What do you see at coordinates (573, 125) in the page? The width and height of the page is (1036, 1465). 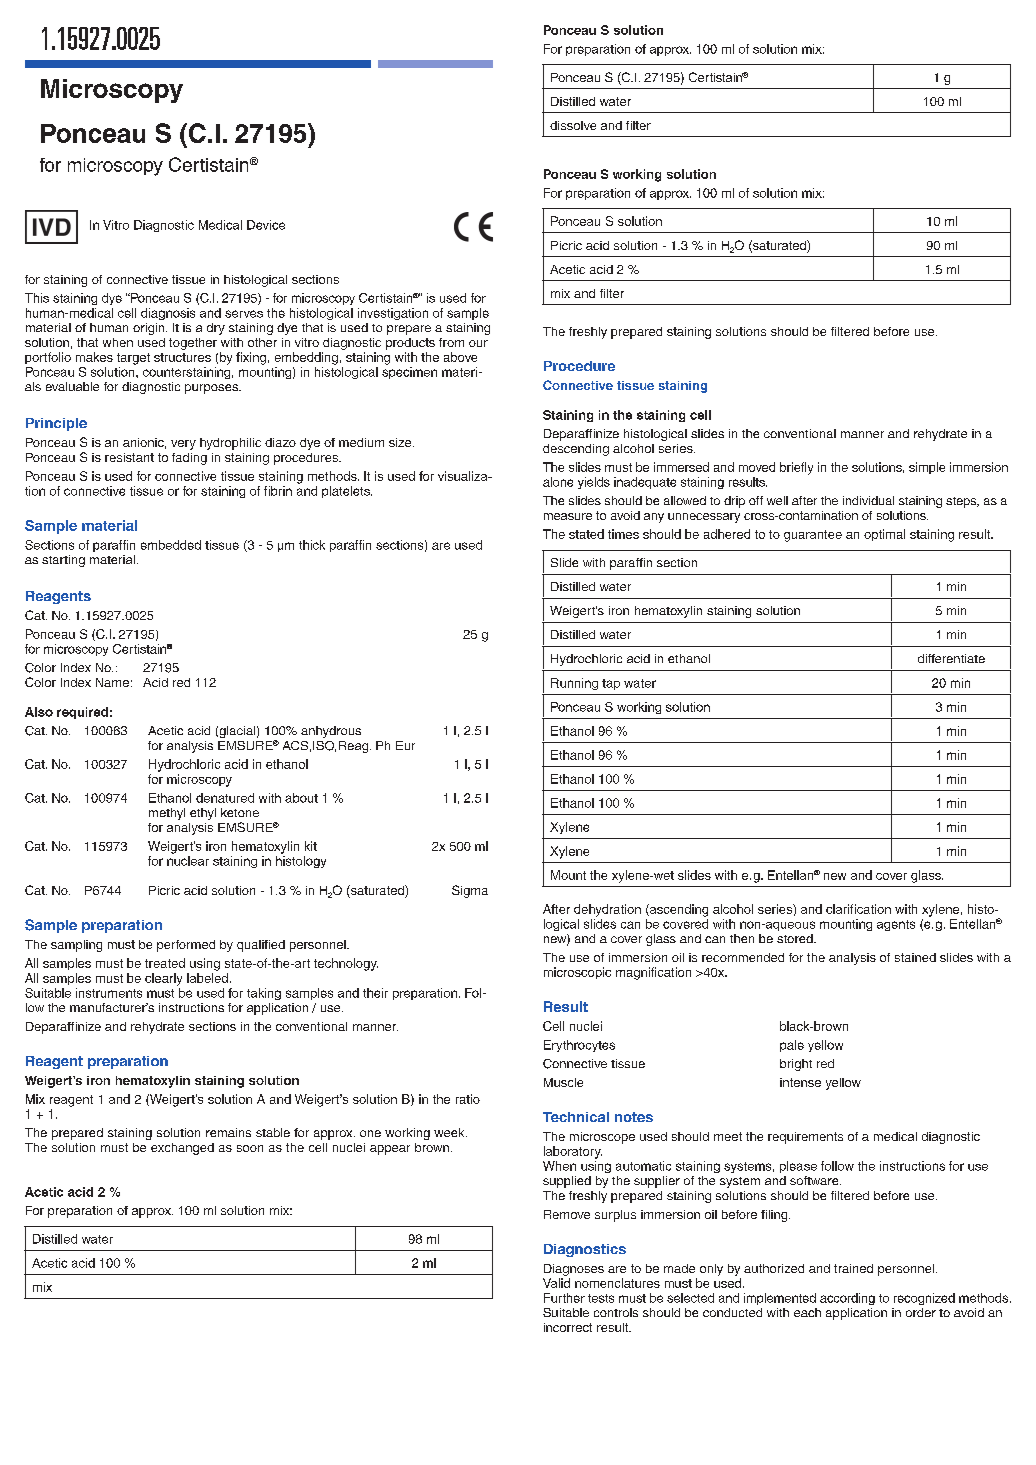 I see `dissolve` at bounding box center [573, 125].
